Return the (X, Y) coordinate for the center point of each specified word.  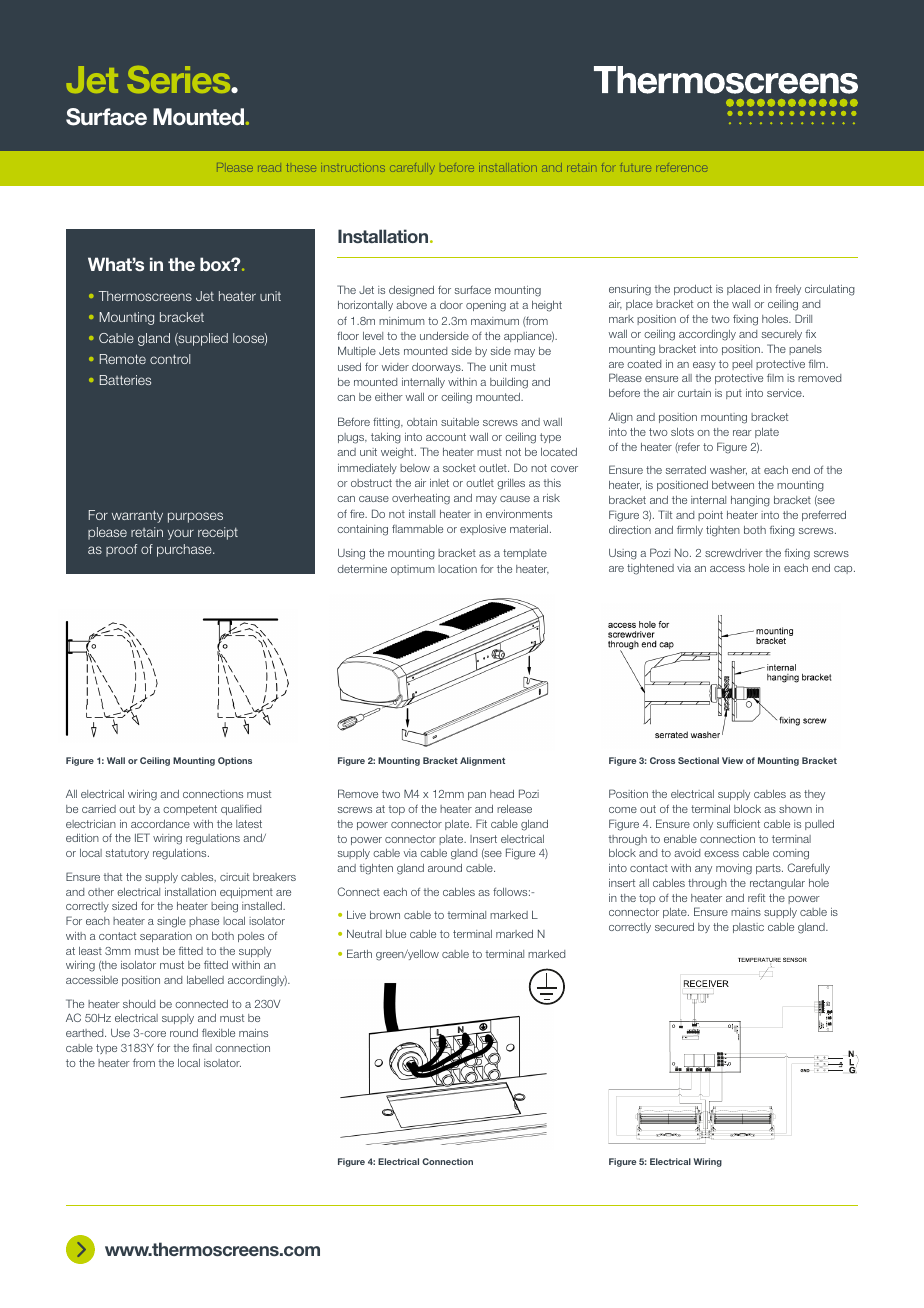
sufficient (738, 823)
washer (728, 470)
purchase (185, 550)
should (139, 1004)
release (514, 809)
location (457, 569)
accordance (160, 824)
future (635, 167)
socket (459, 468)
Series (180, 79)
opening (486, 306)
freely (788, 289)
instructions (353, 167)
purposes (195, 517)
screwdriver (734, 553)
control (170, 359)
